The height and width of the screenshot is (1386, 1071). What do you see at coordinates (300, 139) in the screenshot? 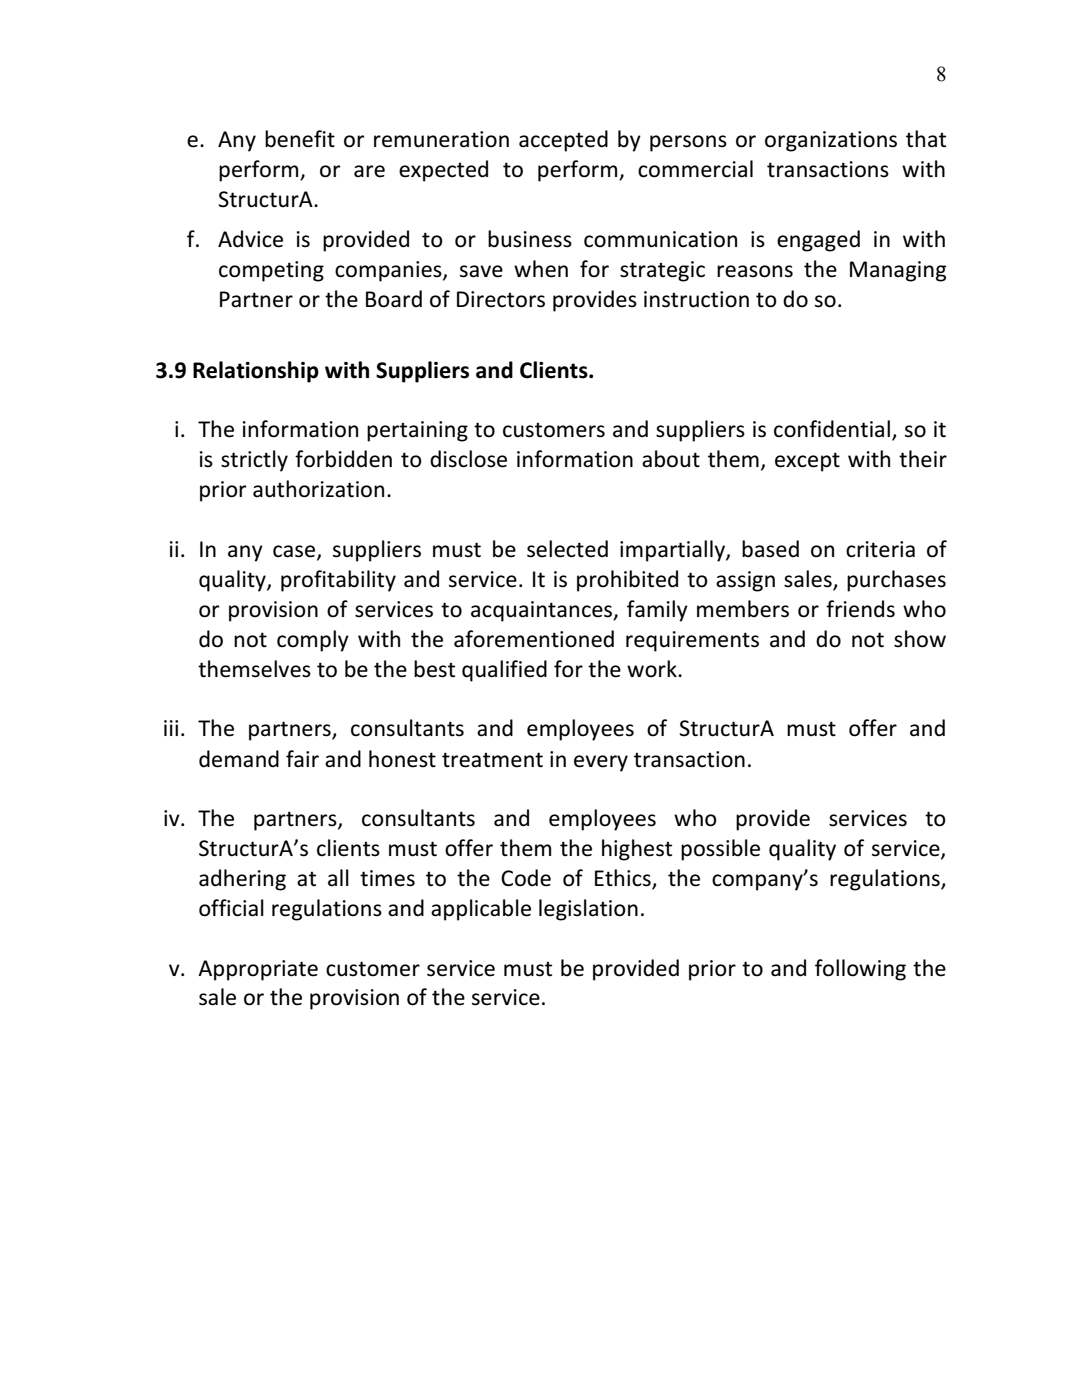
I see `benefit` at bounding box center [300, 139].
